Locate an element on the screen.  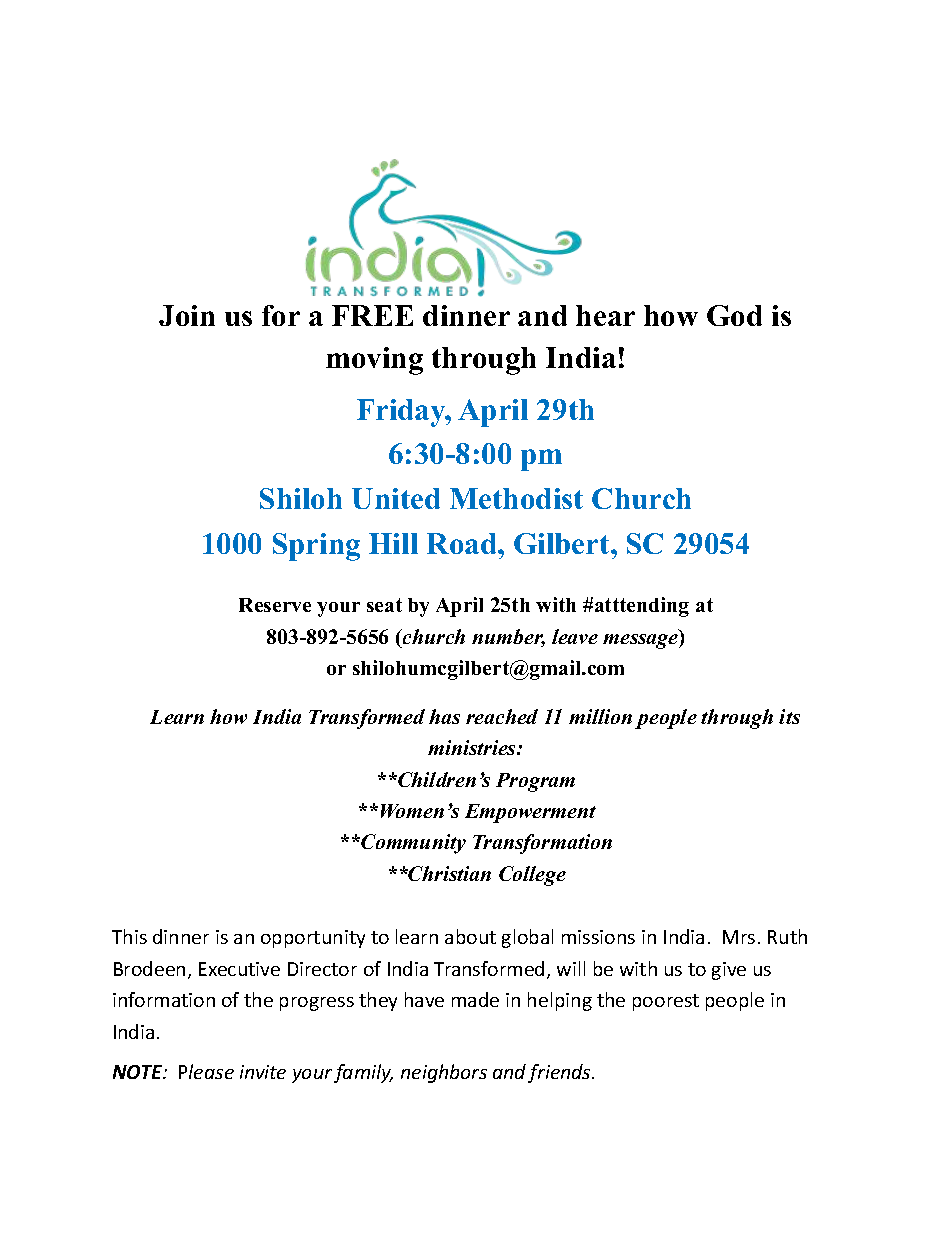
its is located at coordinates (789, 716).
